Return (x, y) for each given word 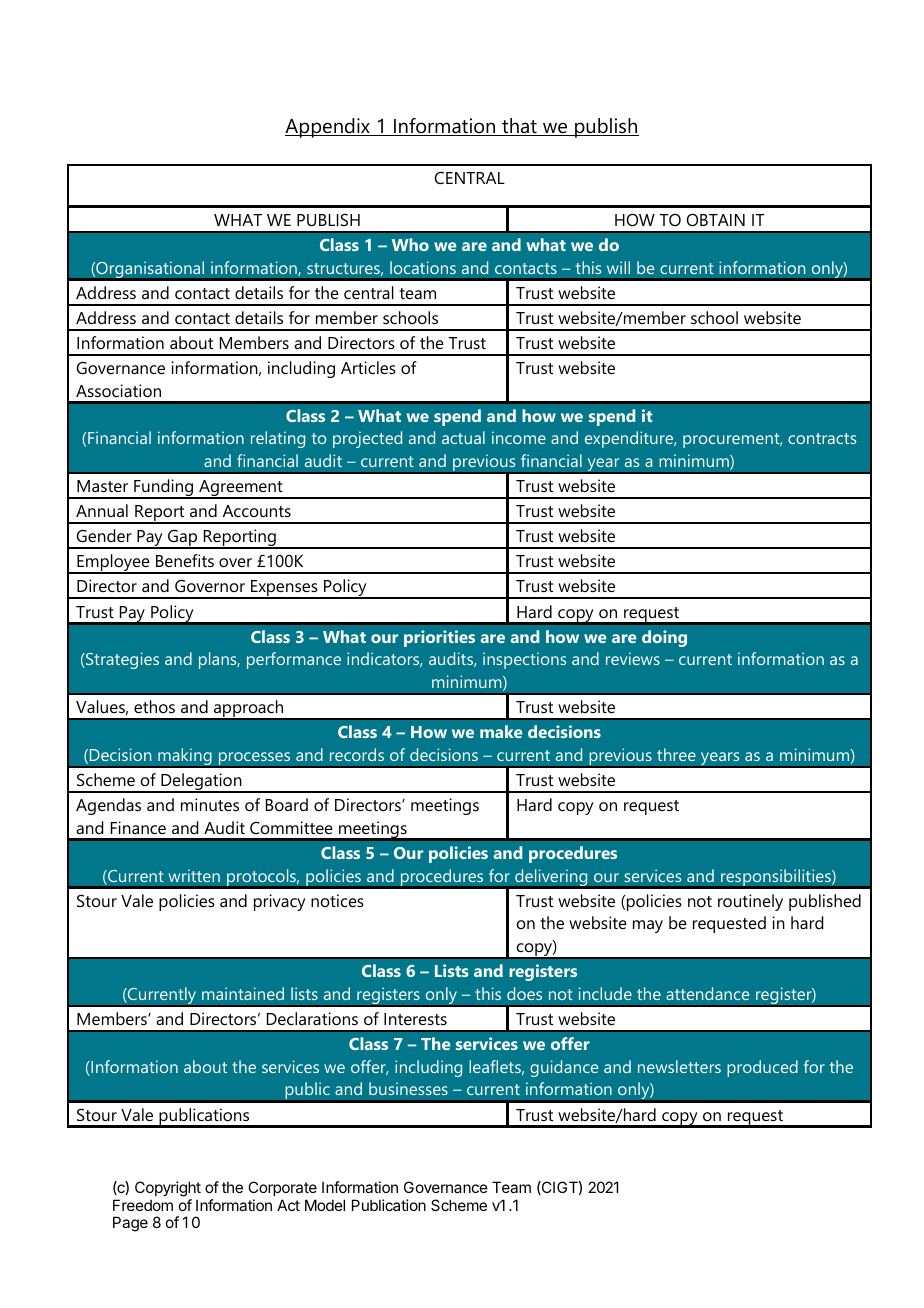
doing (664, 638)
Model (325, 1205)
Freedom (143, 1205)
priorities (439, 638)
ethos (154, 706)
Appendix (328, 128)
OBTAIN (716, 219)
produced (762, 1068)
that (519, 127)
